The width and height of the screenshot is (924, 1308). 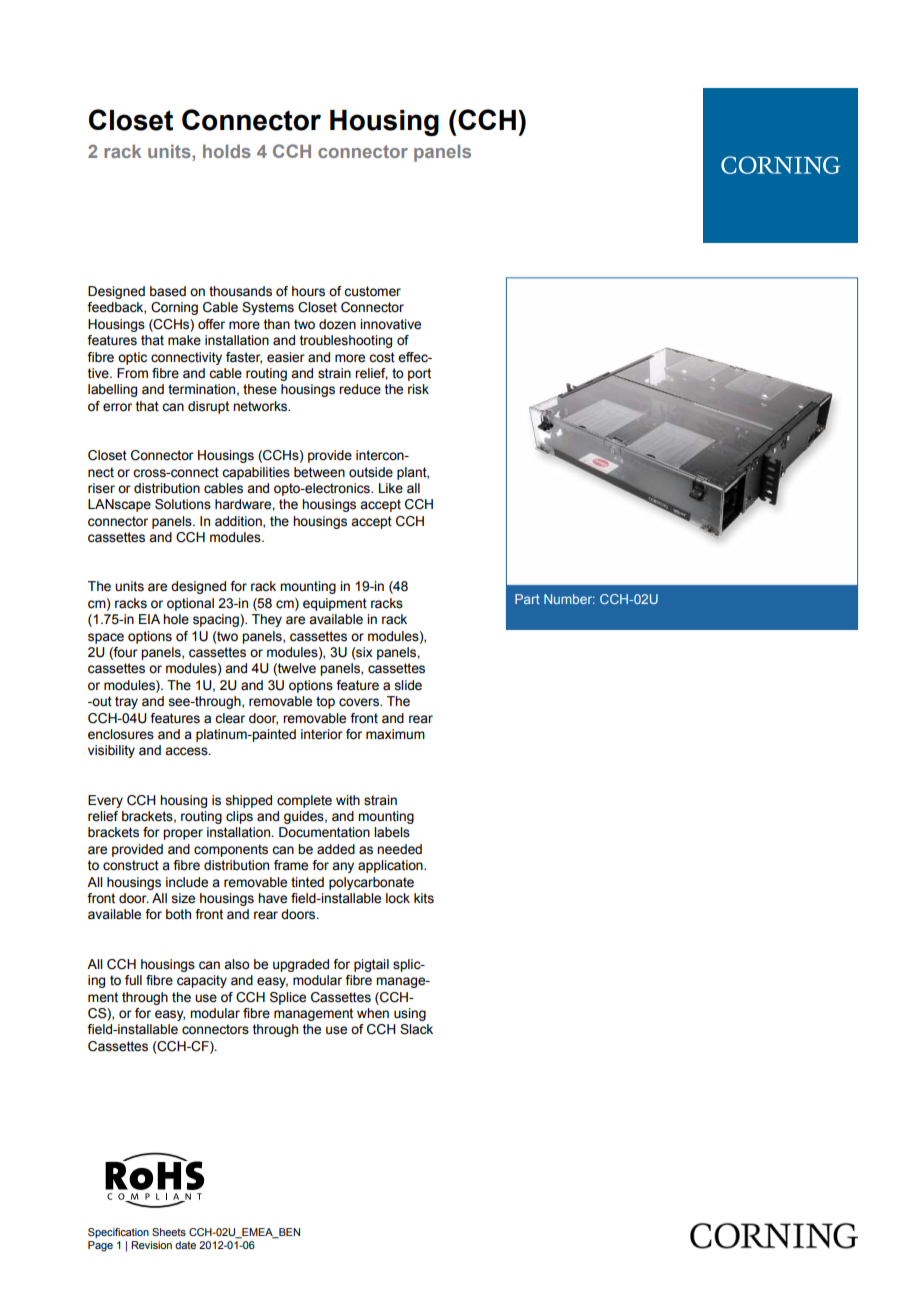 I want to click on holds, so click(x=227, y=151).
